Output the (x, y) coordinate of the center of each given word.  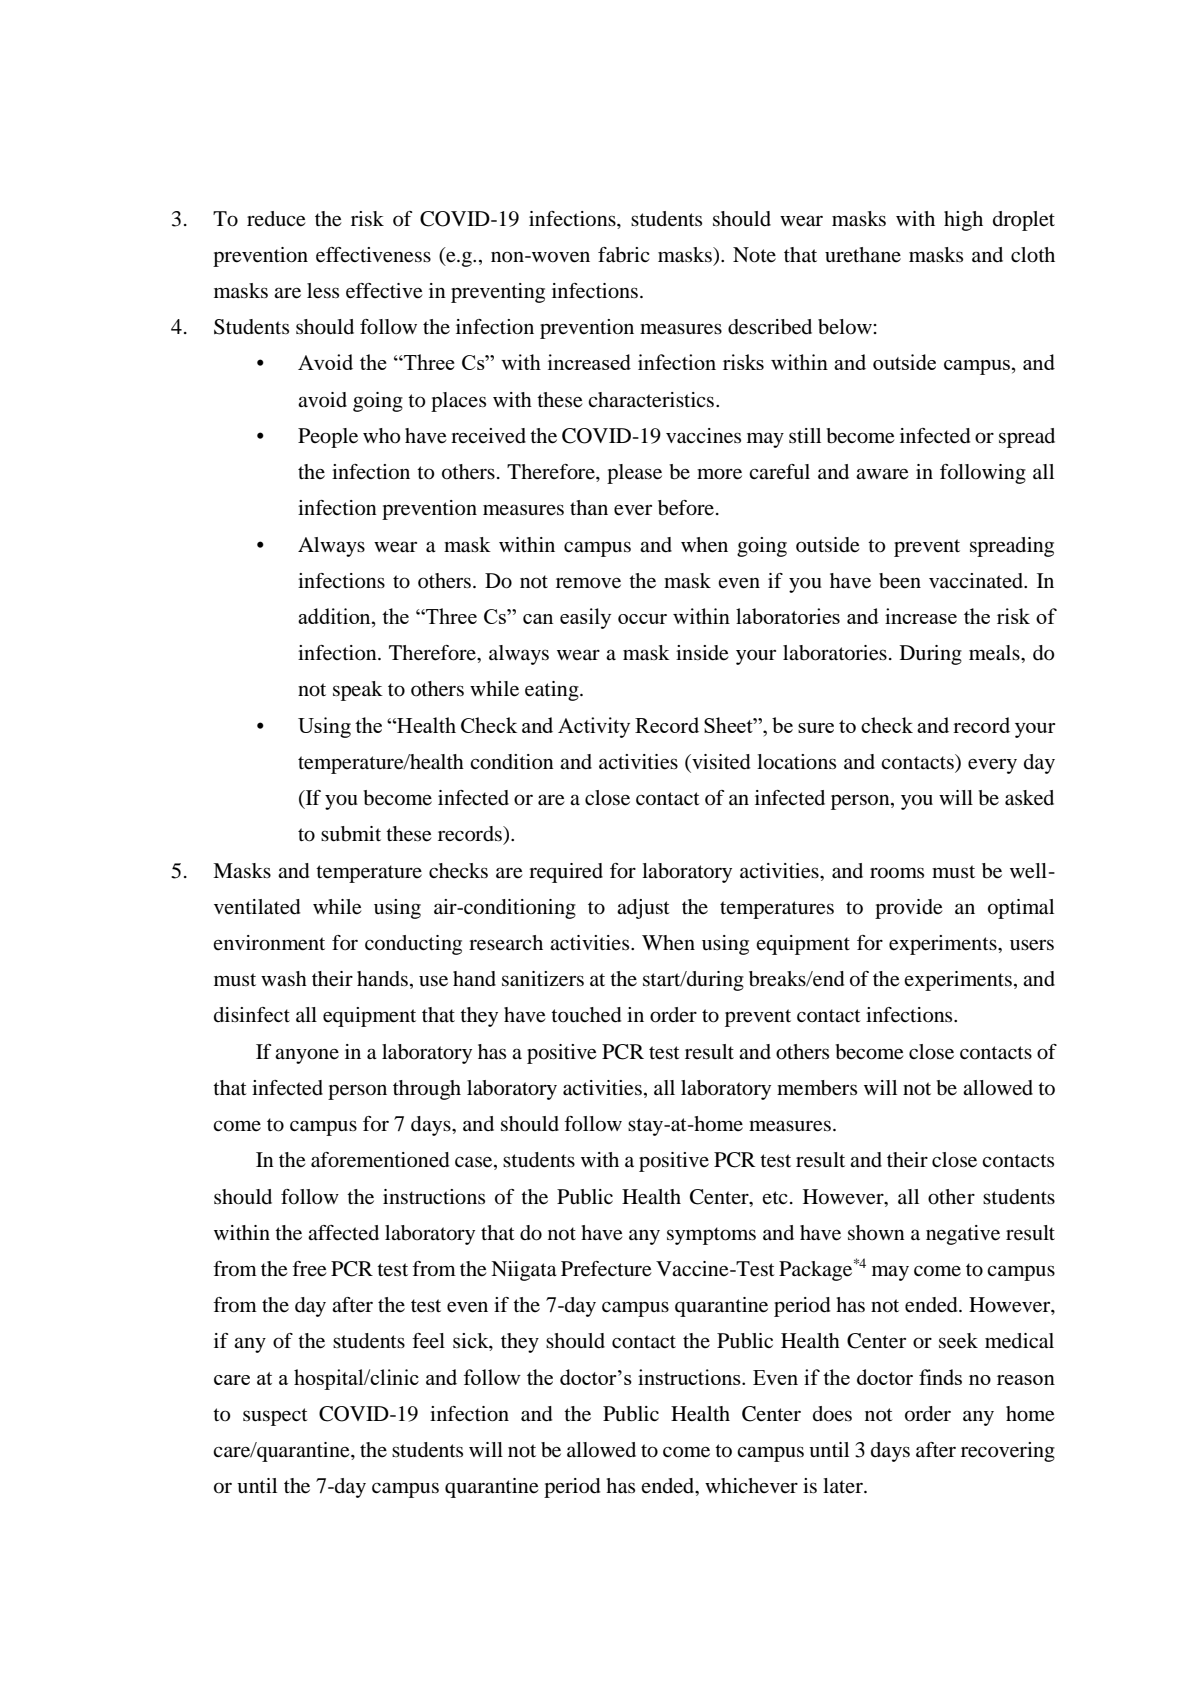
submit (351, 834)
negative (963, 1235)
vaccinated (977, 581)
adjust (643, 909)
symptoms (711, 1236)
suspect (275, 1417)
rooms (897, 873)
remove (588, 583)
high (963, 221)
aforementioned (380, 1160)
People (328, 438)
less (323, 291)
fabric (623, 255)
